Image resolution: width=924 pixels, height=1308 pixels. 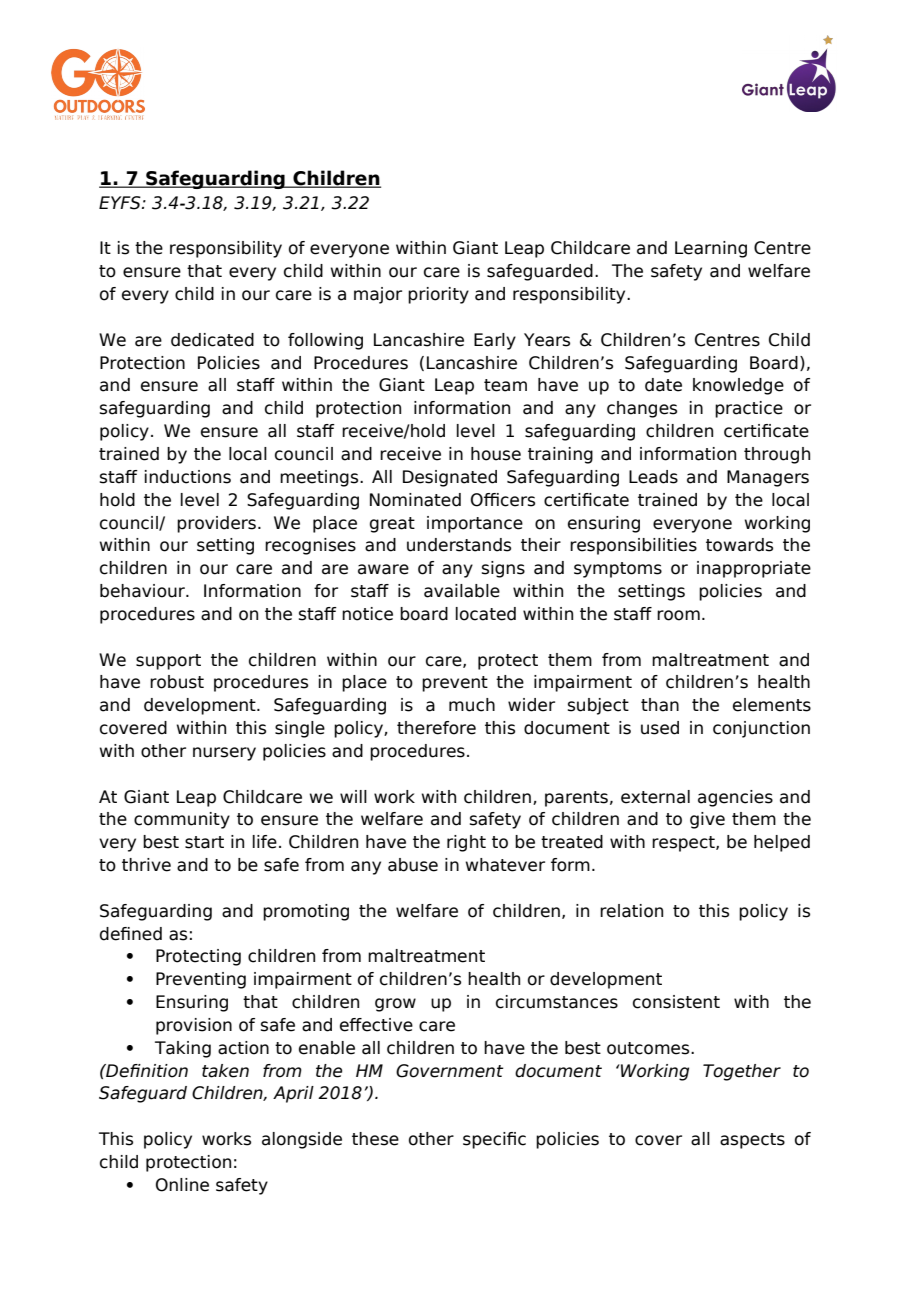 What do you see at coordinates (438, 295) in the screenshot?
I see `priority` at bounding box center [438, 295].
